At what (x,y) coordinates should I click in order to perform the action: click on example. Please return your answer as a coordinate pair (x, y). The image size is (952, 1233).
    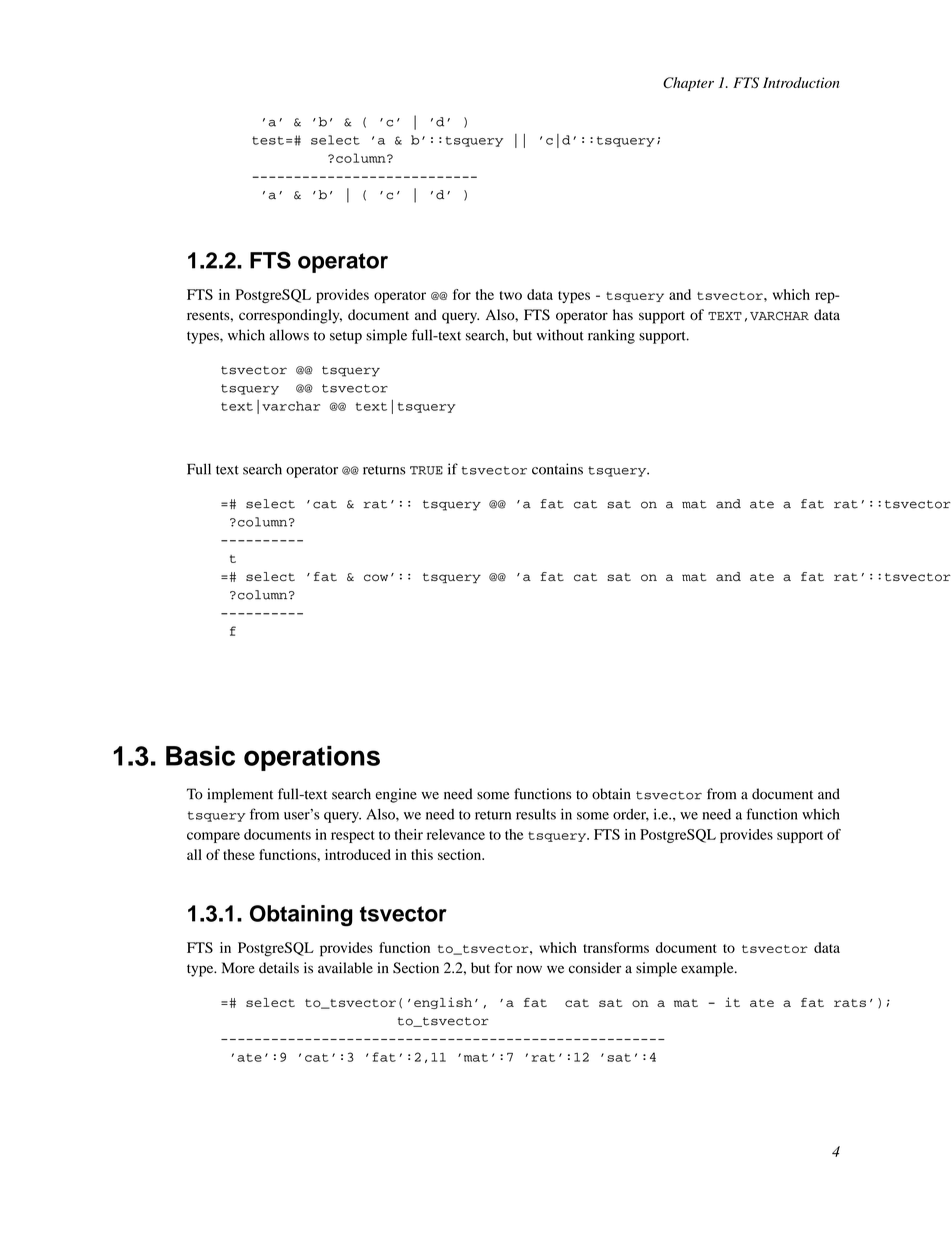
    Looking at the image, I should click on (708, 969).
